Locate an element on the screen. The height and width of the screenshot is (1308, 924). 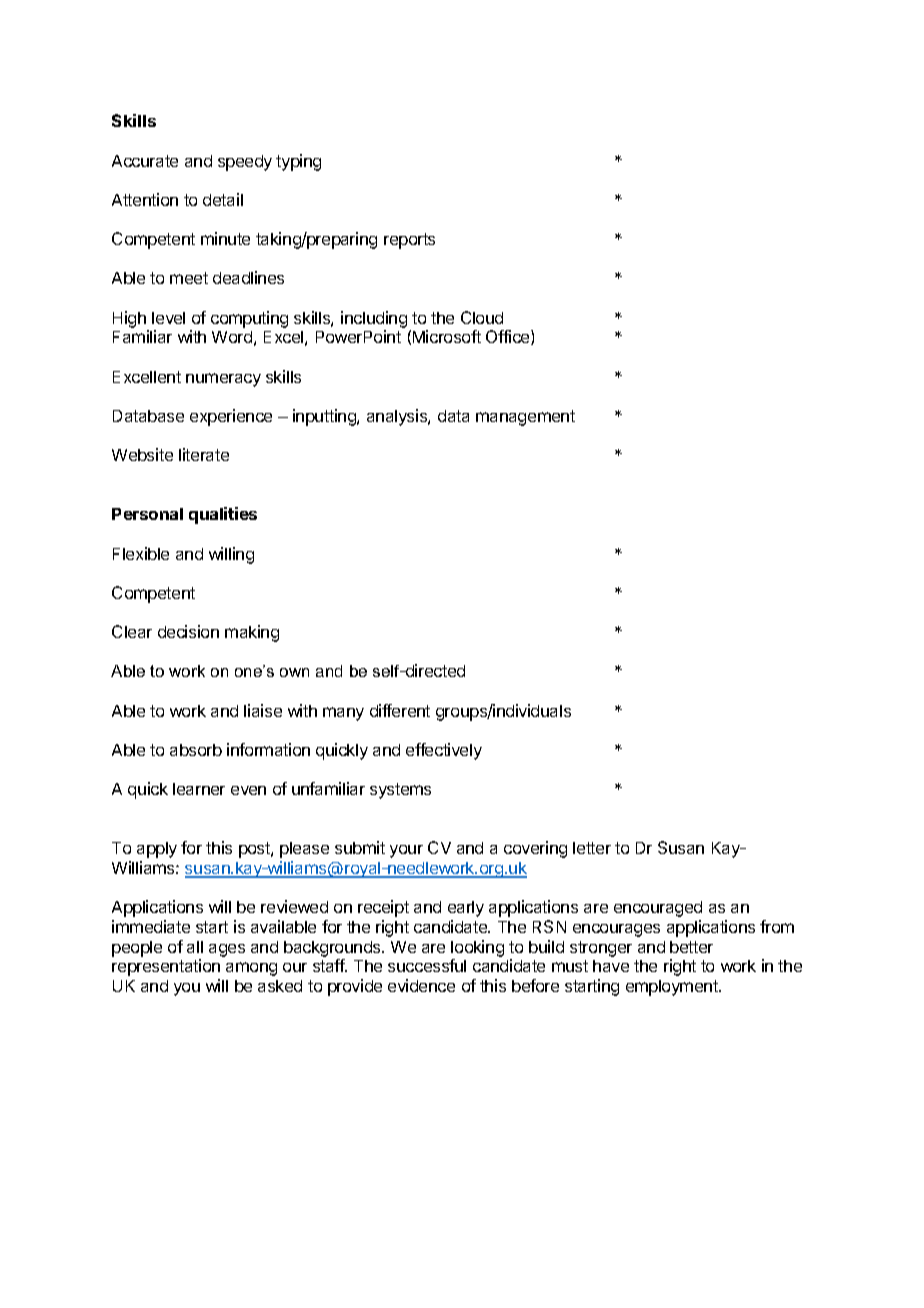
different is located at coordinates (400, 710).
